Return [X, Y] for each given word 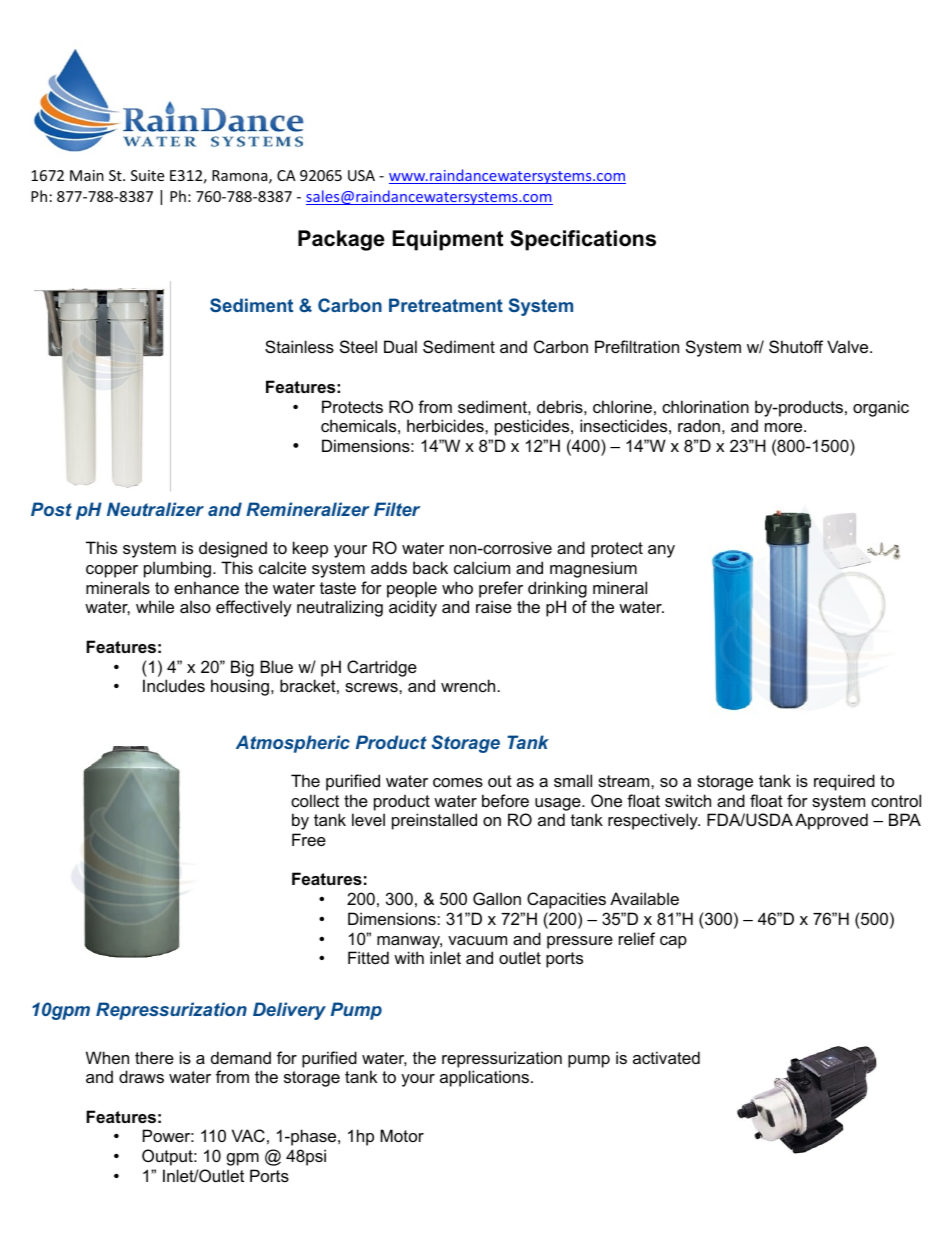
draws [141, 1076]
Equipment [448, 240]
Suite [147, 175]
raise [494, 606]
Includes [174, 685]
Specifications [583, 240]
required [844, 782]
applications [484, 1078]
